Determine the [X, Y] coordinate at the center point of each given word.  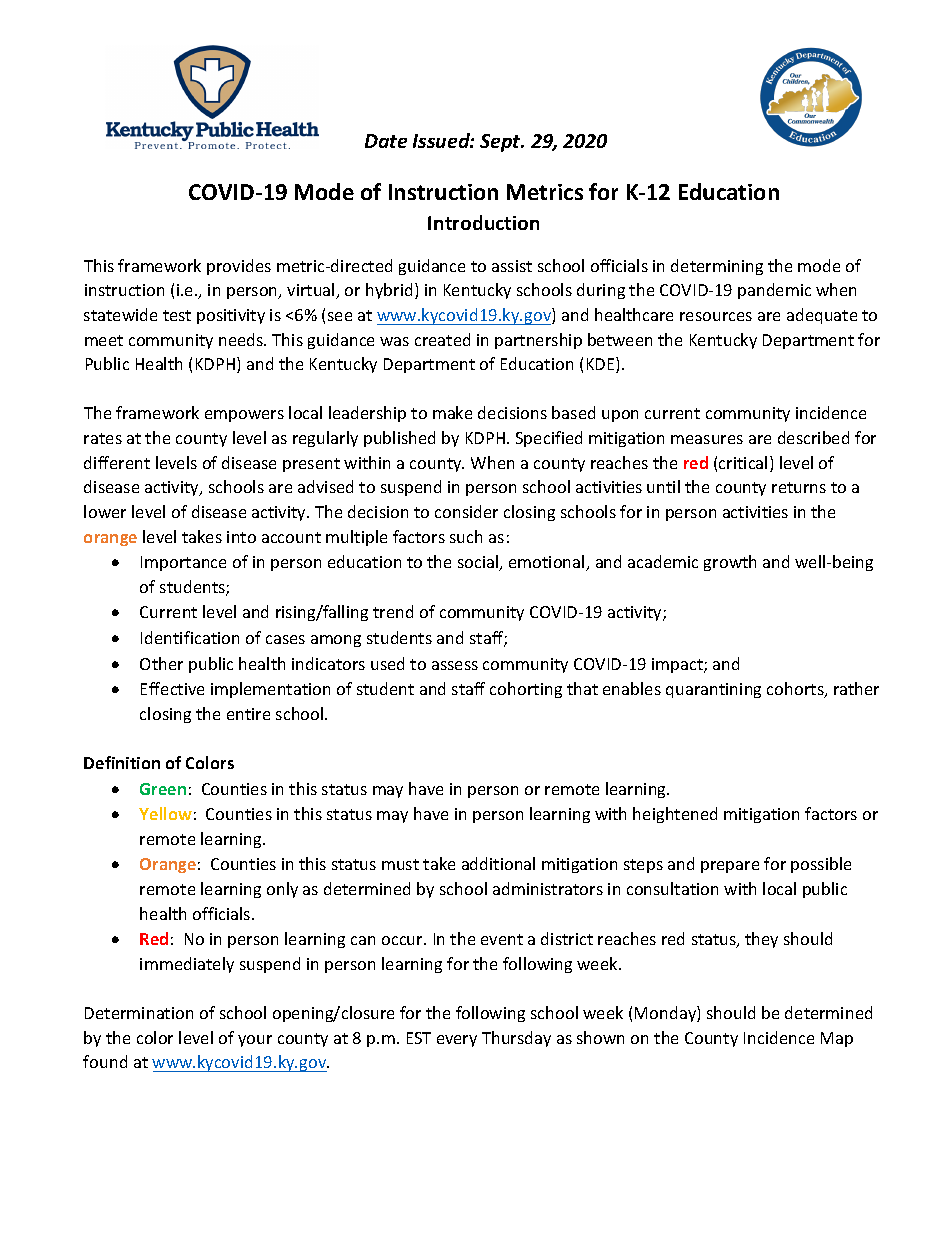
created [442, 339]
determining [717, 267]
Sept [501, 143]
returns [799, 487]
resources [716, 316]
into [241, 537]
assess [455, 665]
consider [466, 511]
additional [498, 863]
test [177, 315]
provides [239, 267]
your [255, 1041]
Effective [172, 688]
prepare [730, 867]
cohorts [796, 690]
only [282, 890]
